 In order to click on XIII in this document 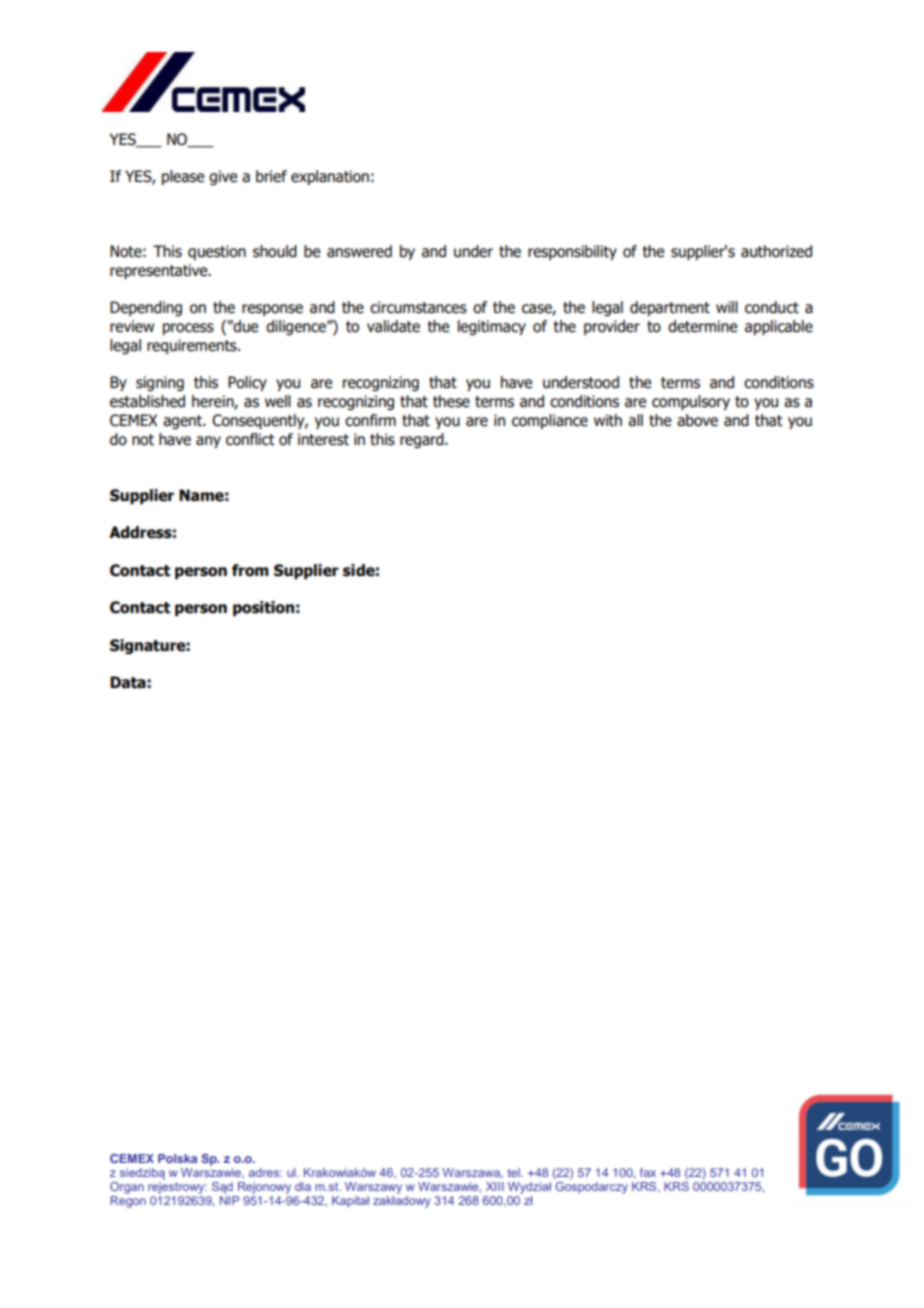, I will do `click(495, 1186)`.
